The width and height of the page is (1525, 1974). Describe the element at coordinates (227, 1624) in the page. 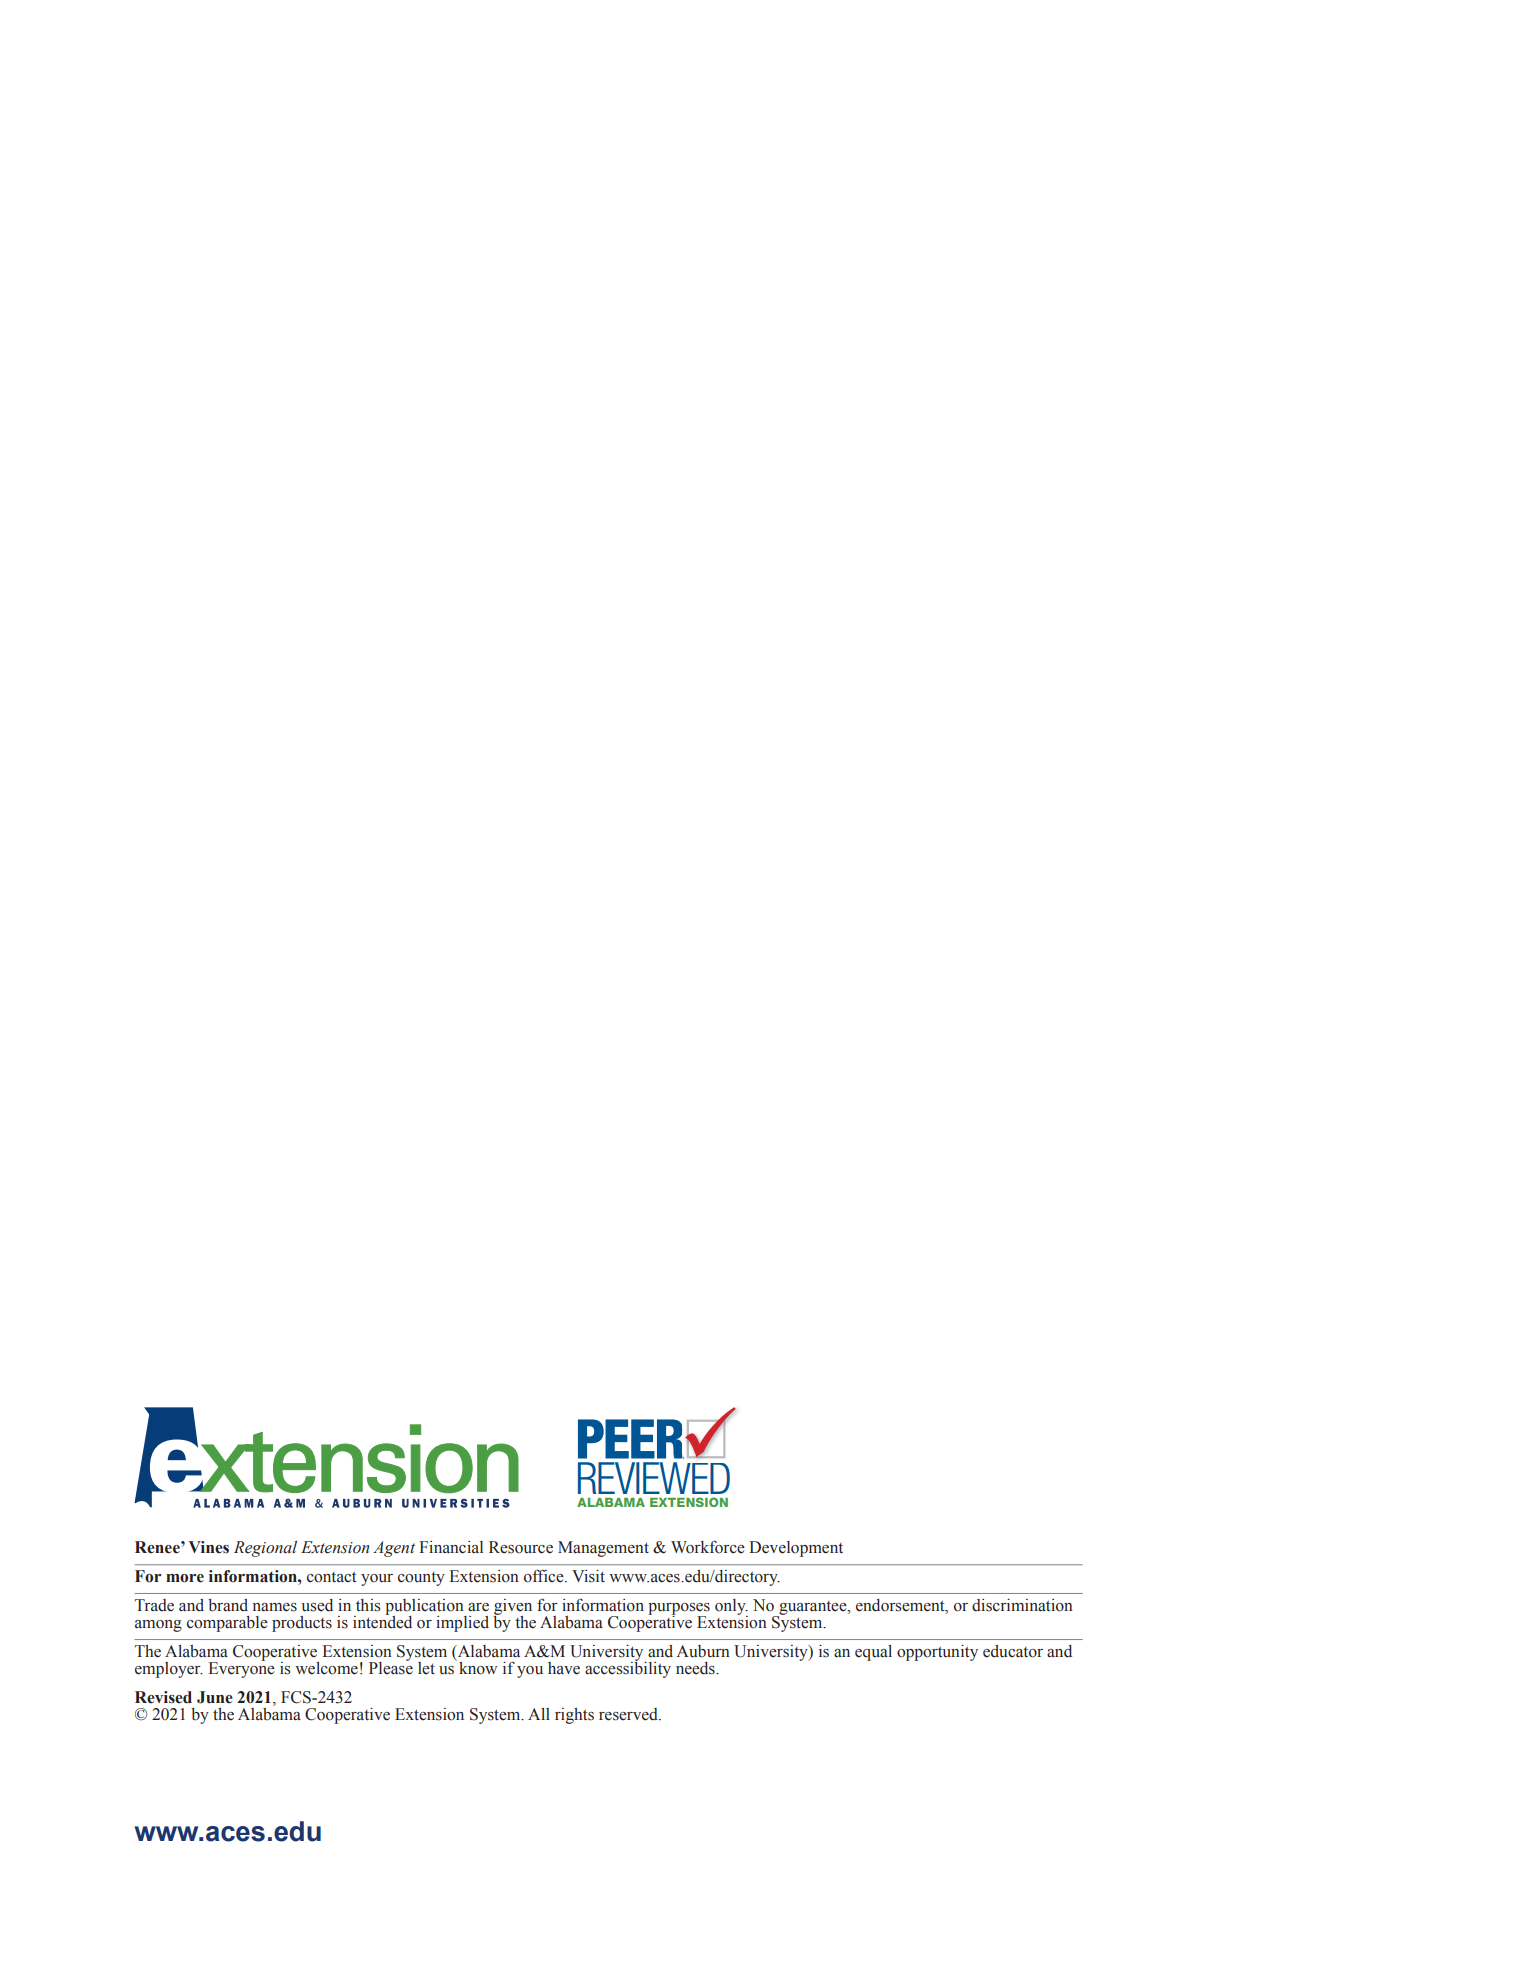

I see `comparable` at that location.
